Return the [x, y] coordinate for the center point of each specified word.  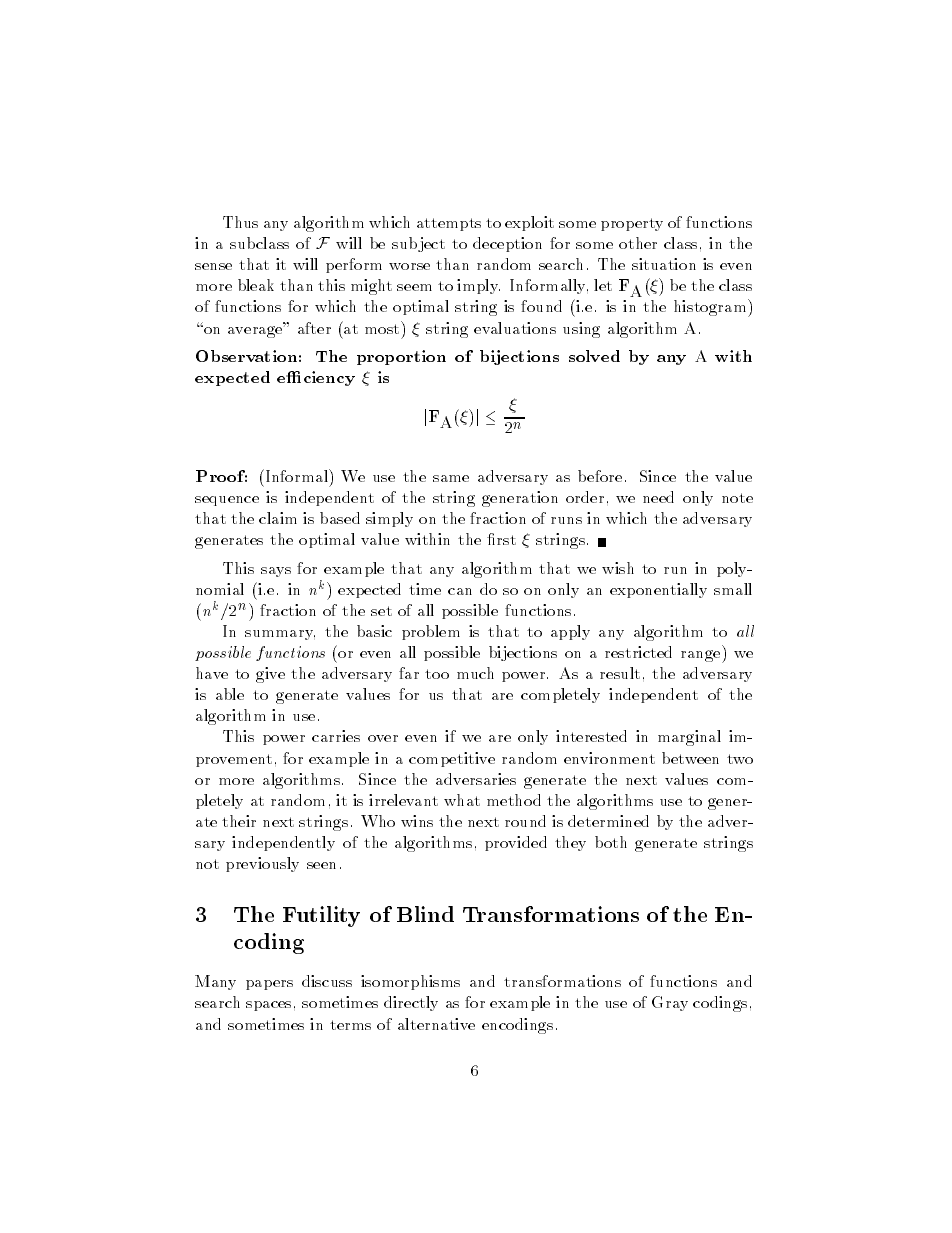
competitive [452, 759]
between [690, 758]
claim [278, 518]
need [658, 497]
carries [336, 736]
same [451, 478]
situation [664, 264]
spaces [268, 1006]
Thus [240, 222]
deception [507, 244]
